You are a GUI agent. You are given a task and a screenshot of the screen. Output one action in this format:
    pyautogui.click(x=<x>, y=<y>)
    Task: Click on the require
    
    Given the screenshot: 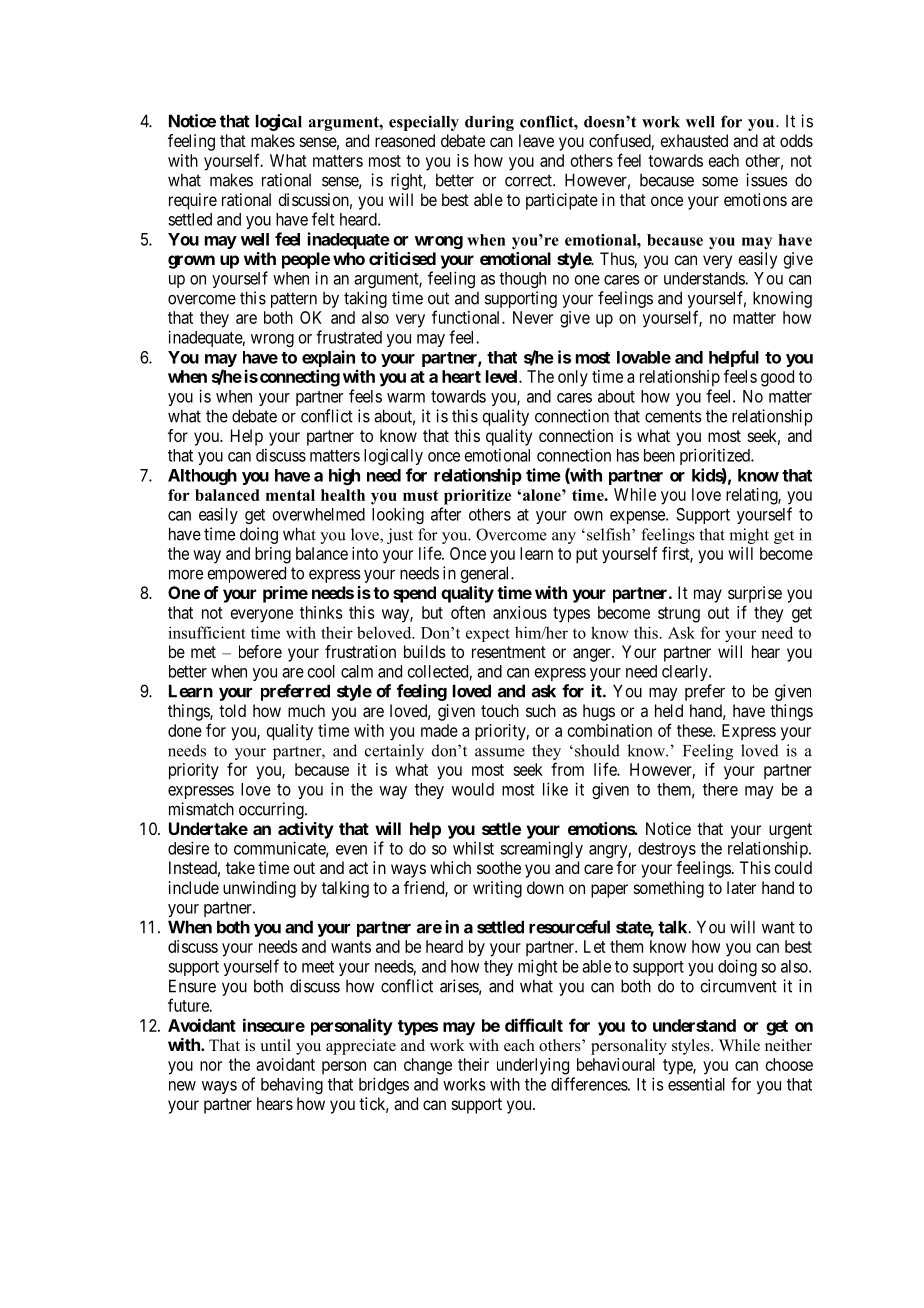 What is the action you would take?
    pyautogui.click(x=193, y=201)
